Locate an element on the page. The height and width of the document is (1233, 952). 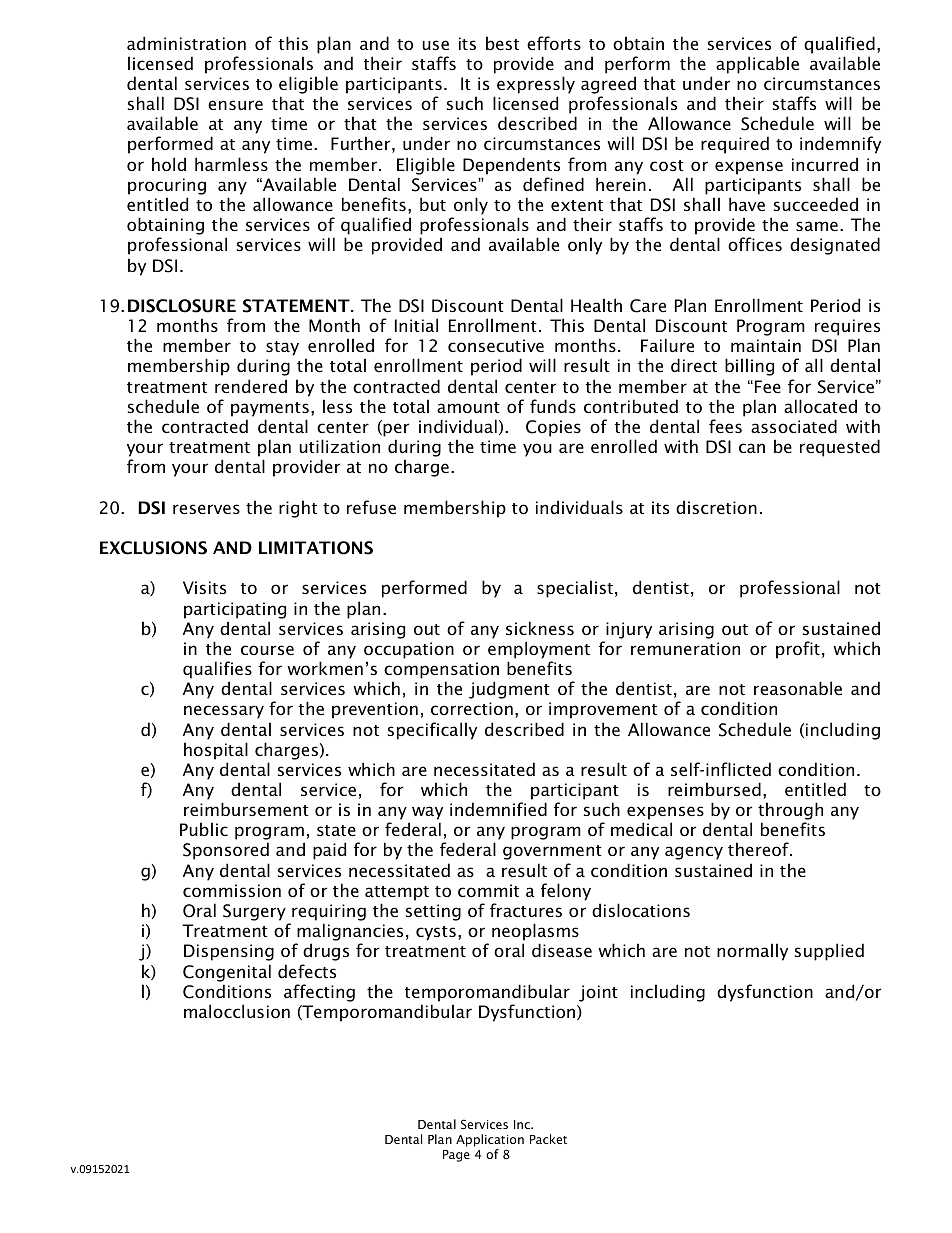
maintain is located at coordinates (766, 345).
